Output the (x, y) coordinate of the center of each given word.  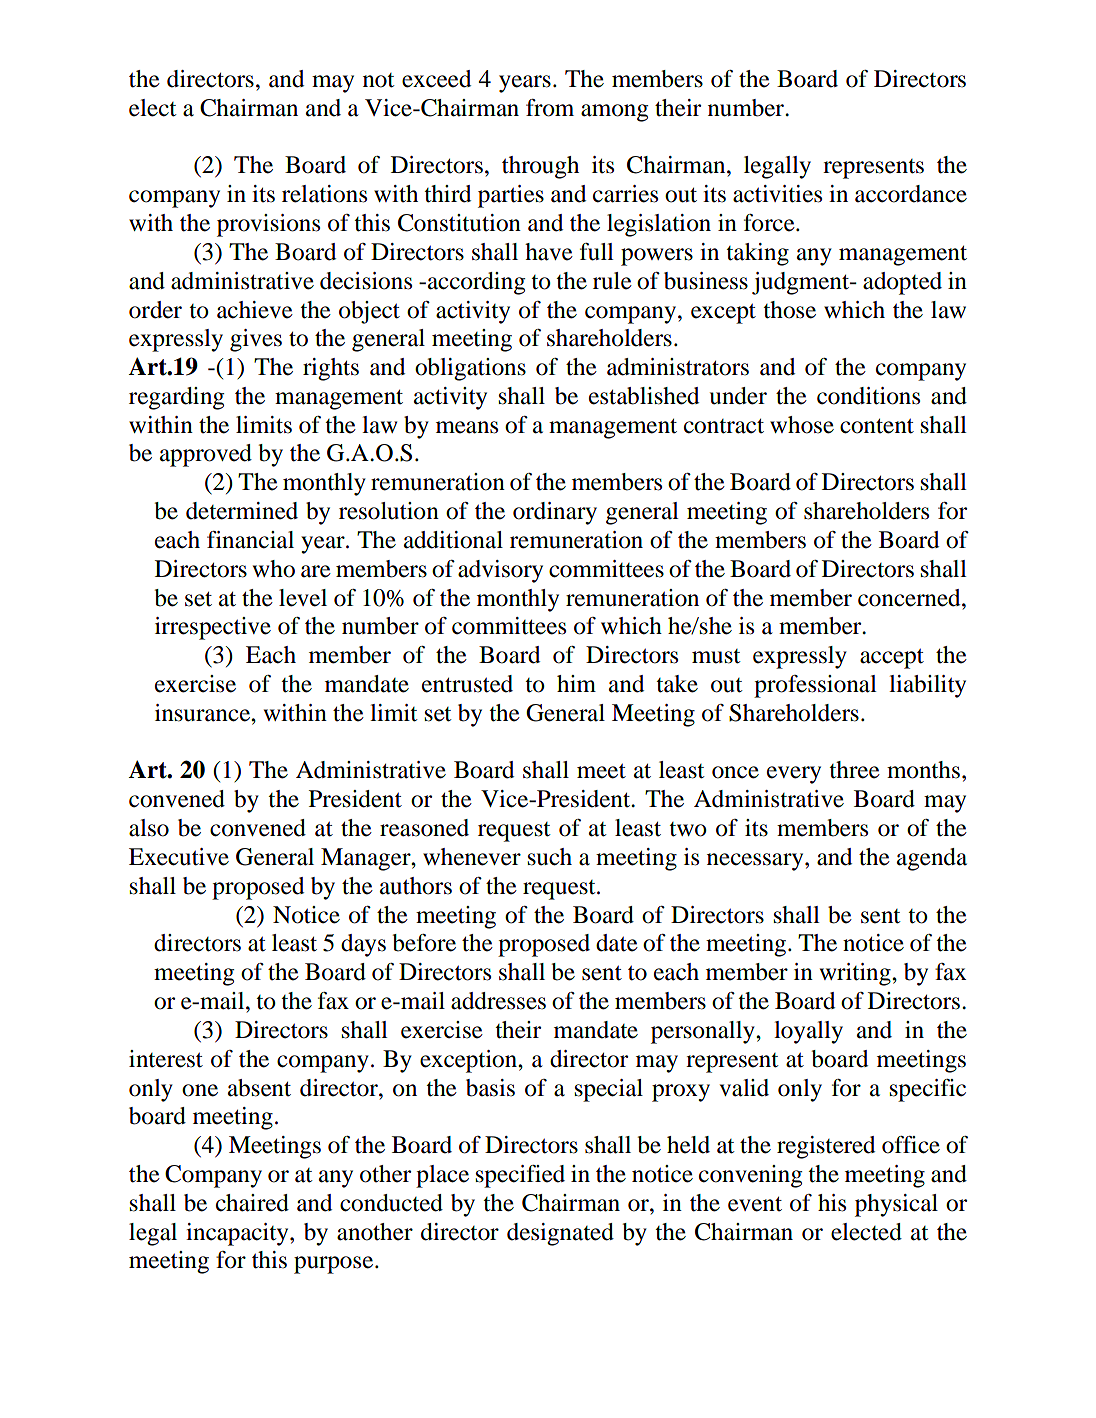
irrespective (213, 628)
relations (324, 194)
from (550, 108)
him (576, 683)
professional (815, 686)
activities (777, 194)
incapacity (238, 1234)
